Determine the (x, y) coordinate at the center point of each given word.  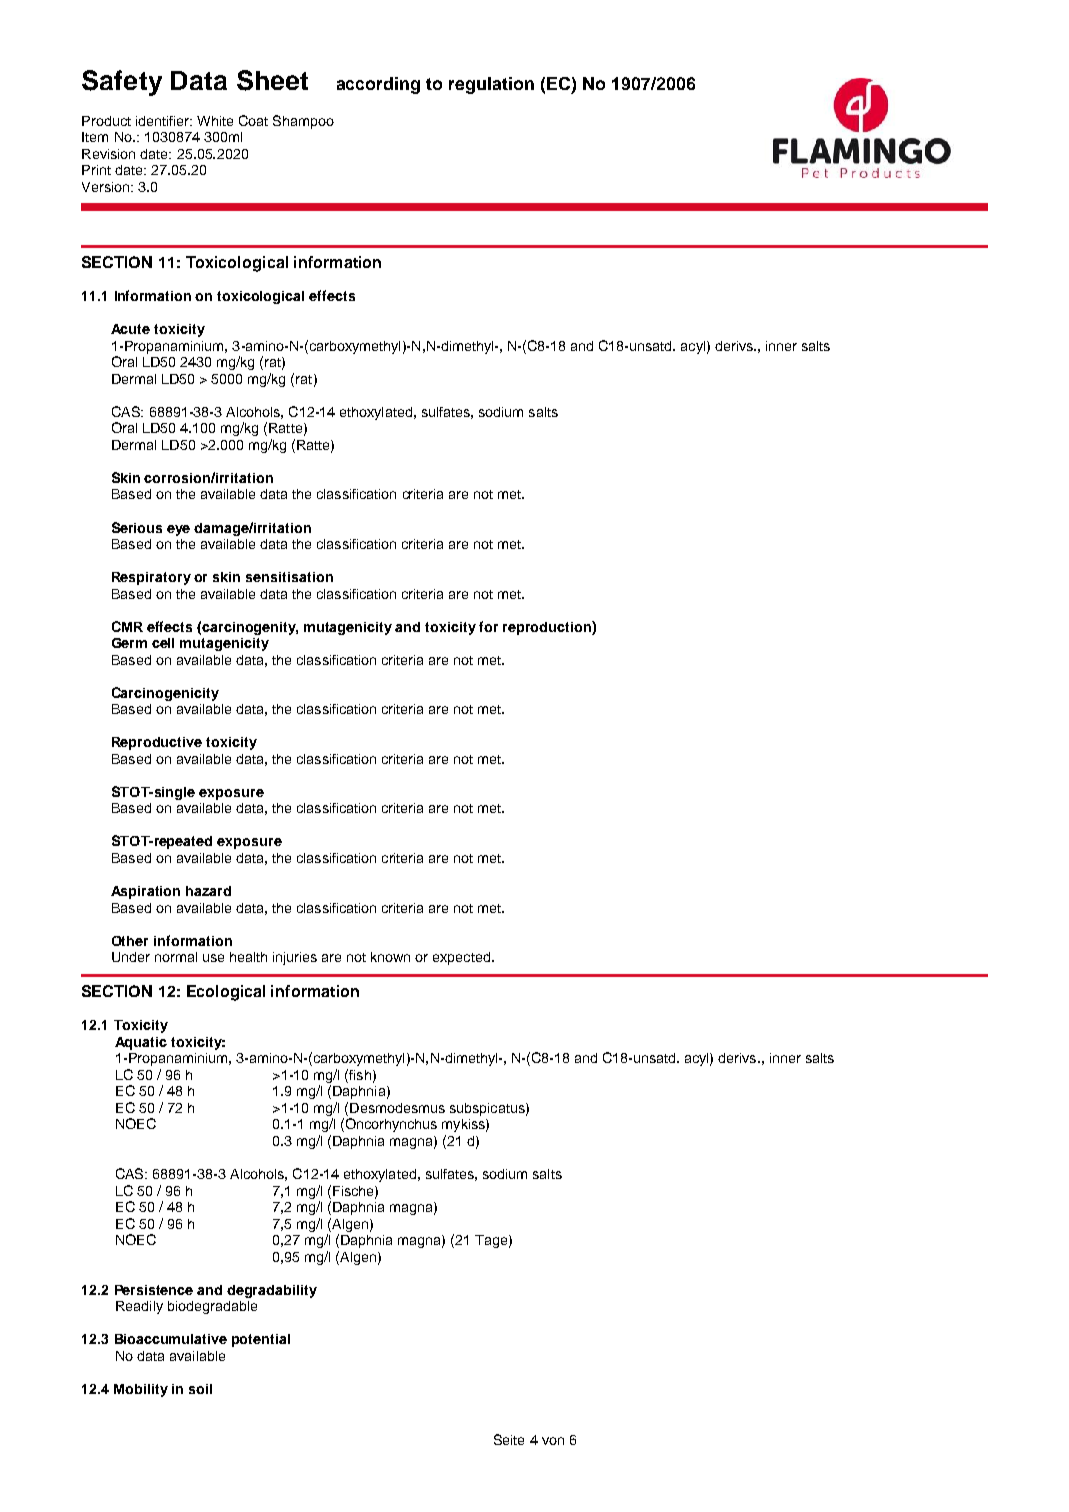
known (390, 957)
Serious (137, 527)
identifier (164, 121)
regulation (491, 85)
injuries (295, 958)
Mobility (141, 1390)
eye (178, 530)
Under (131, 957)
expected (461, 958)
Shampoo (303, 122)
